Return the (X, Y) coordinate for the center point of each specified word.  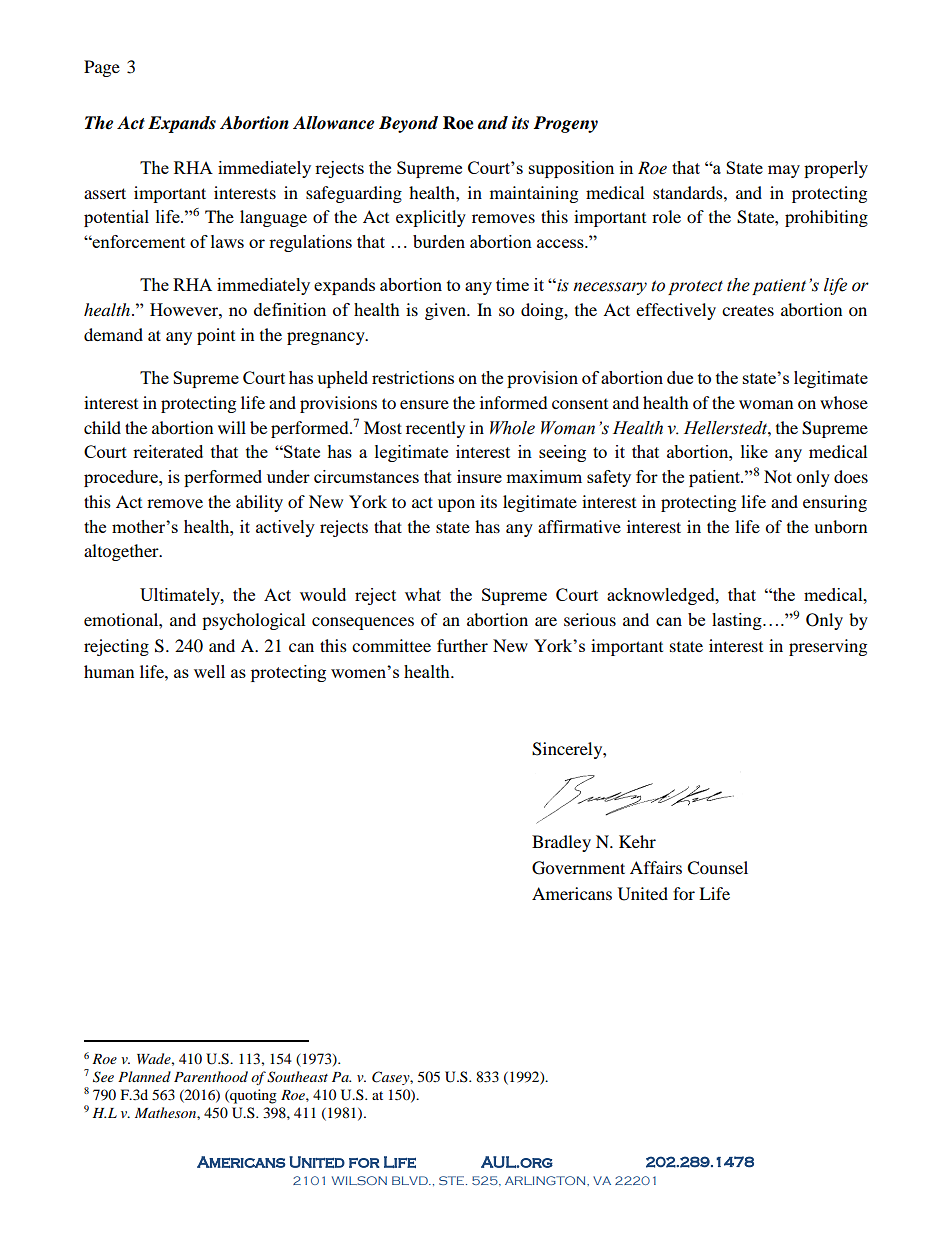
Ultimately (181, 596)
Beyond (408, 124)
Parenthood (211, 1076)
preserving (828, 647)
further (462, 645)
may (784, 171)
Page (102, 68)
